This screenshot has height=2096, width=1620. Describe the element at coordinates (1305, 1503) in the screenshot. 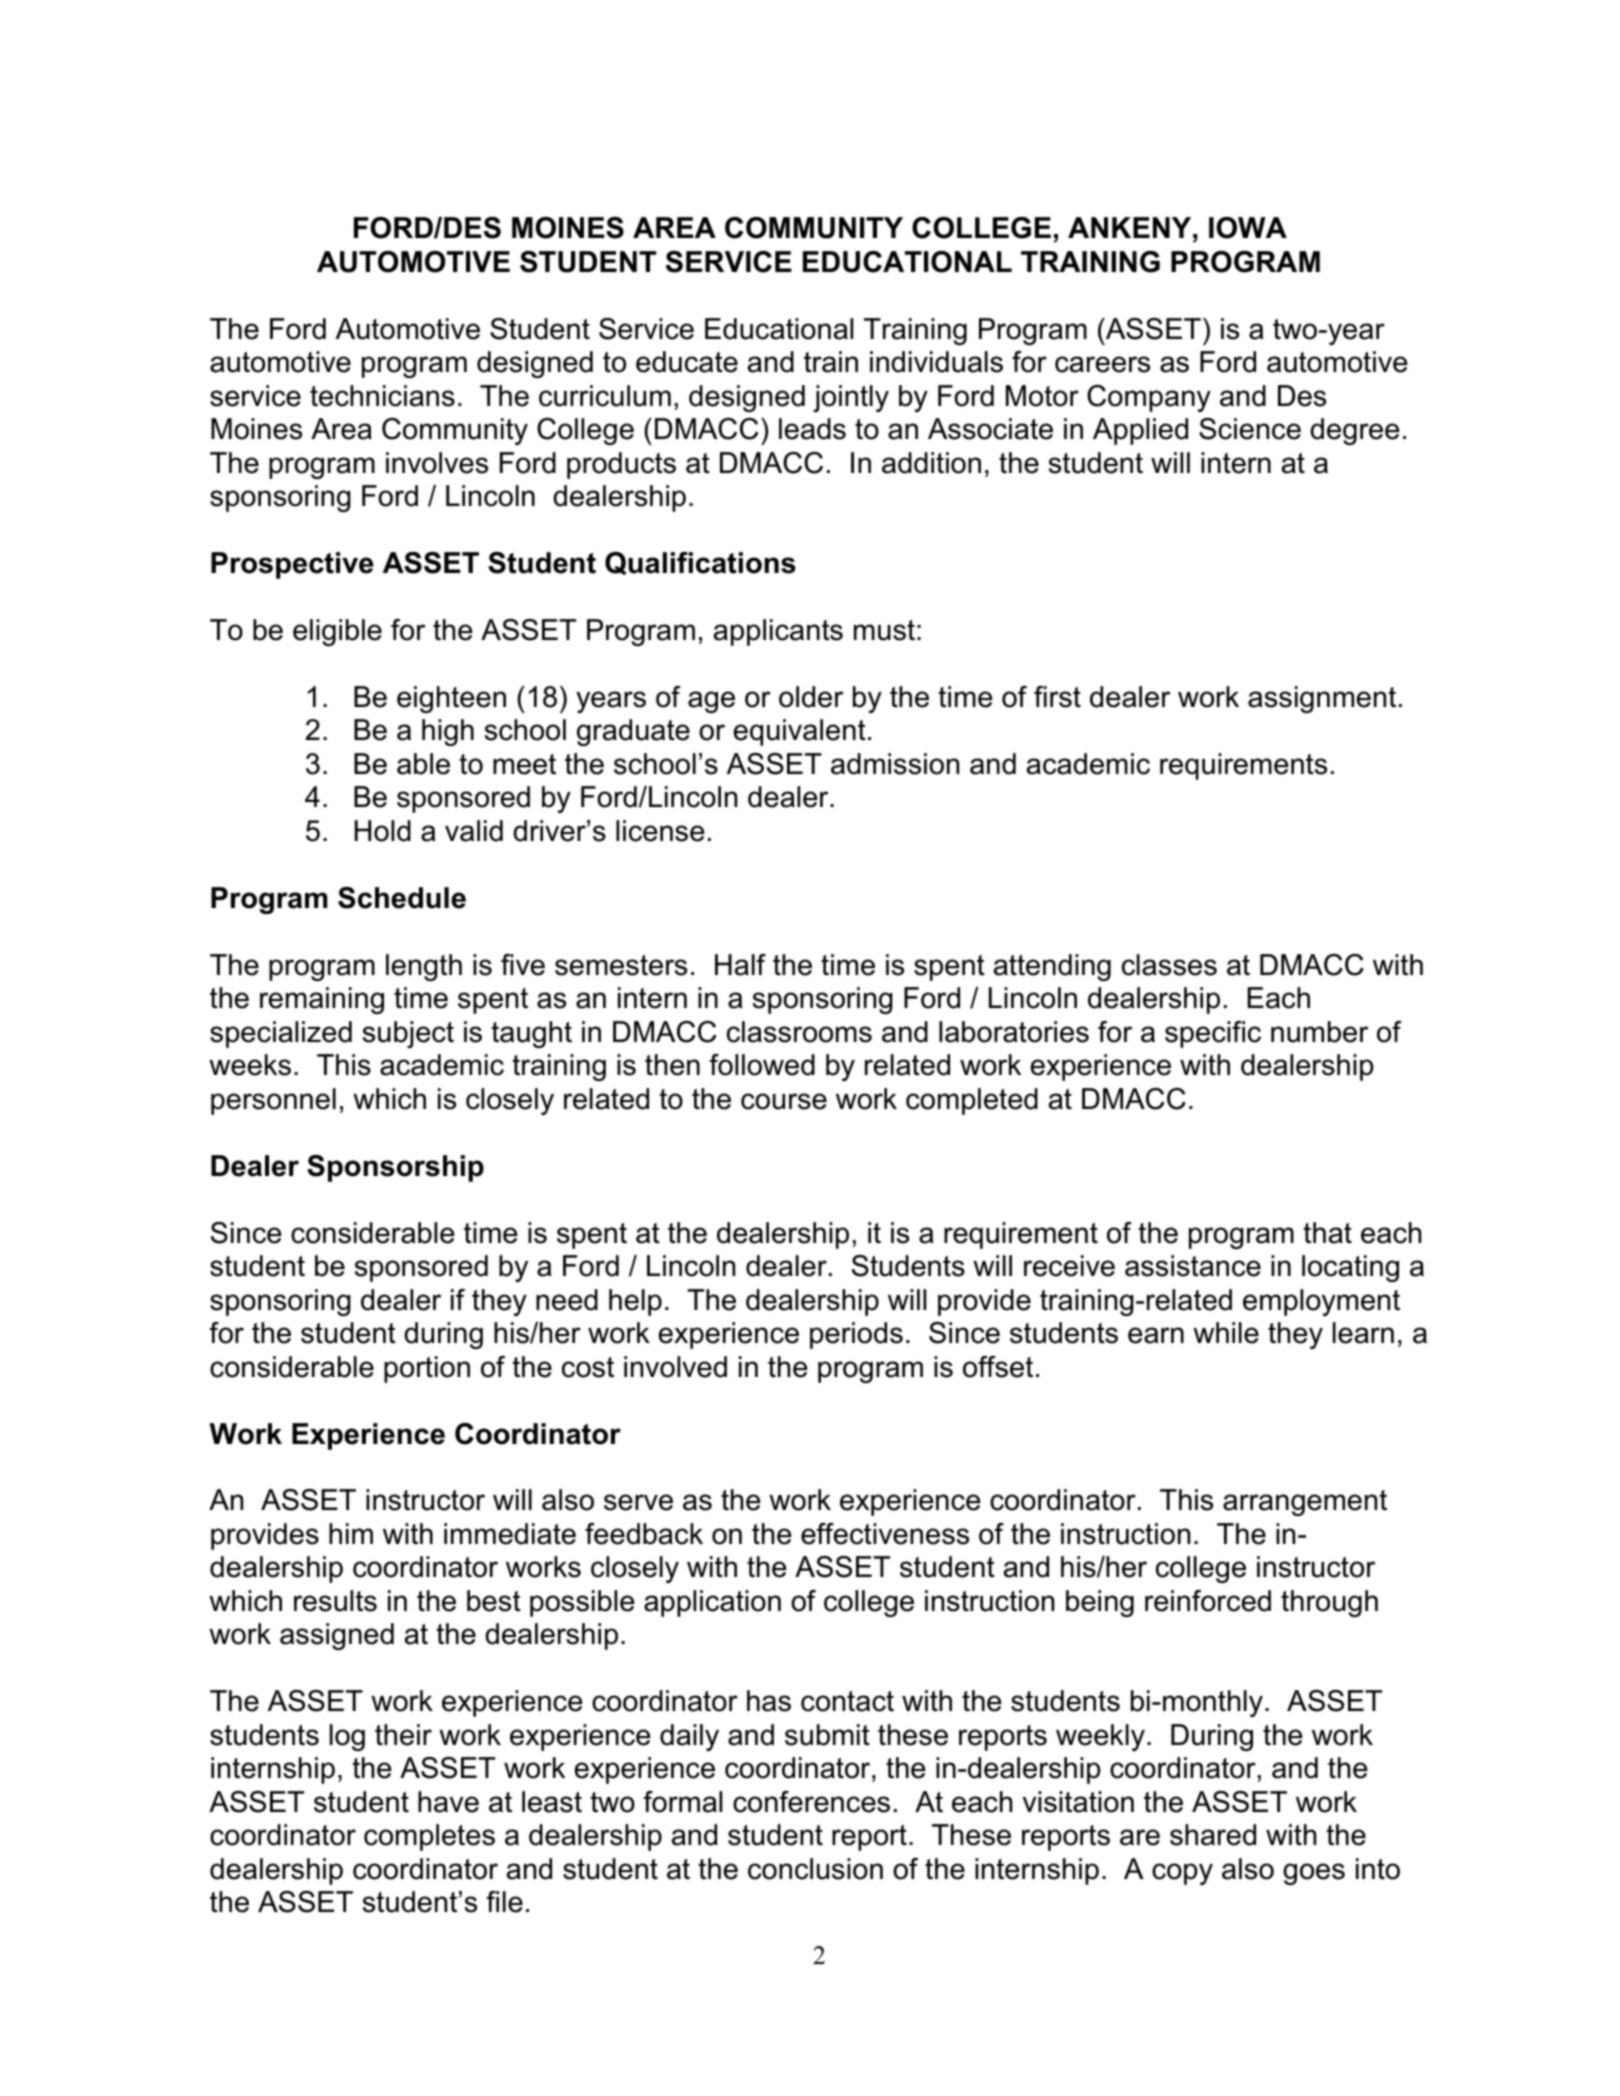

I see `arrangement` at that location.
